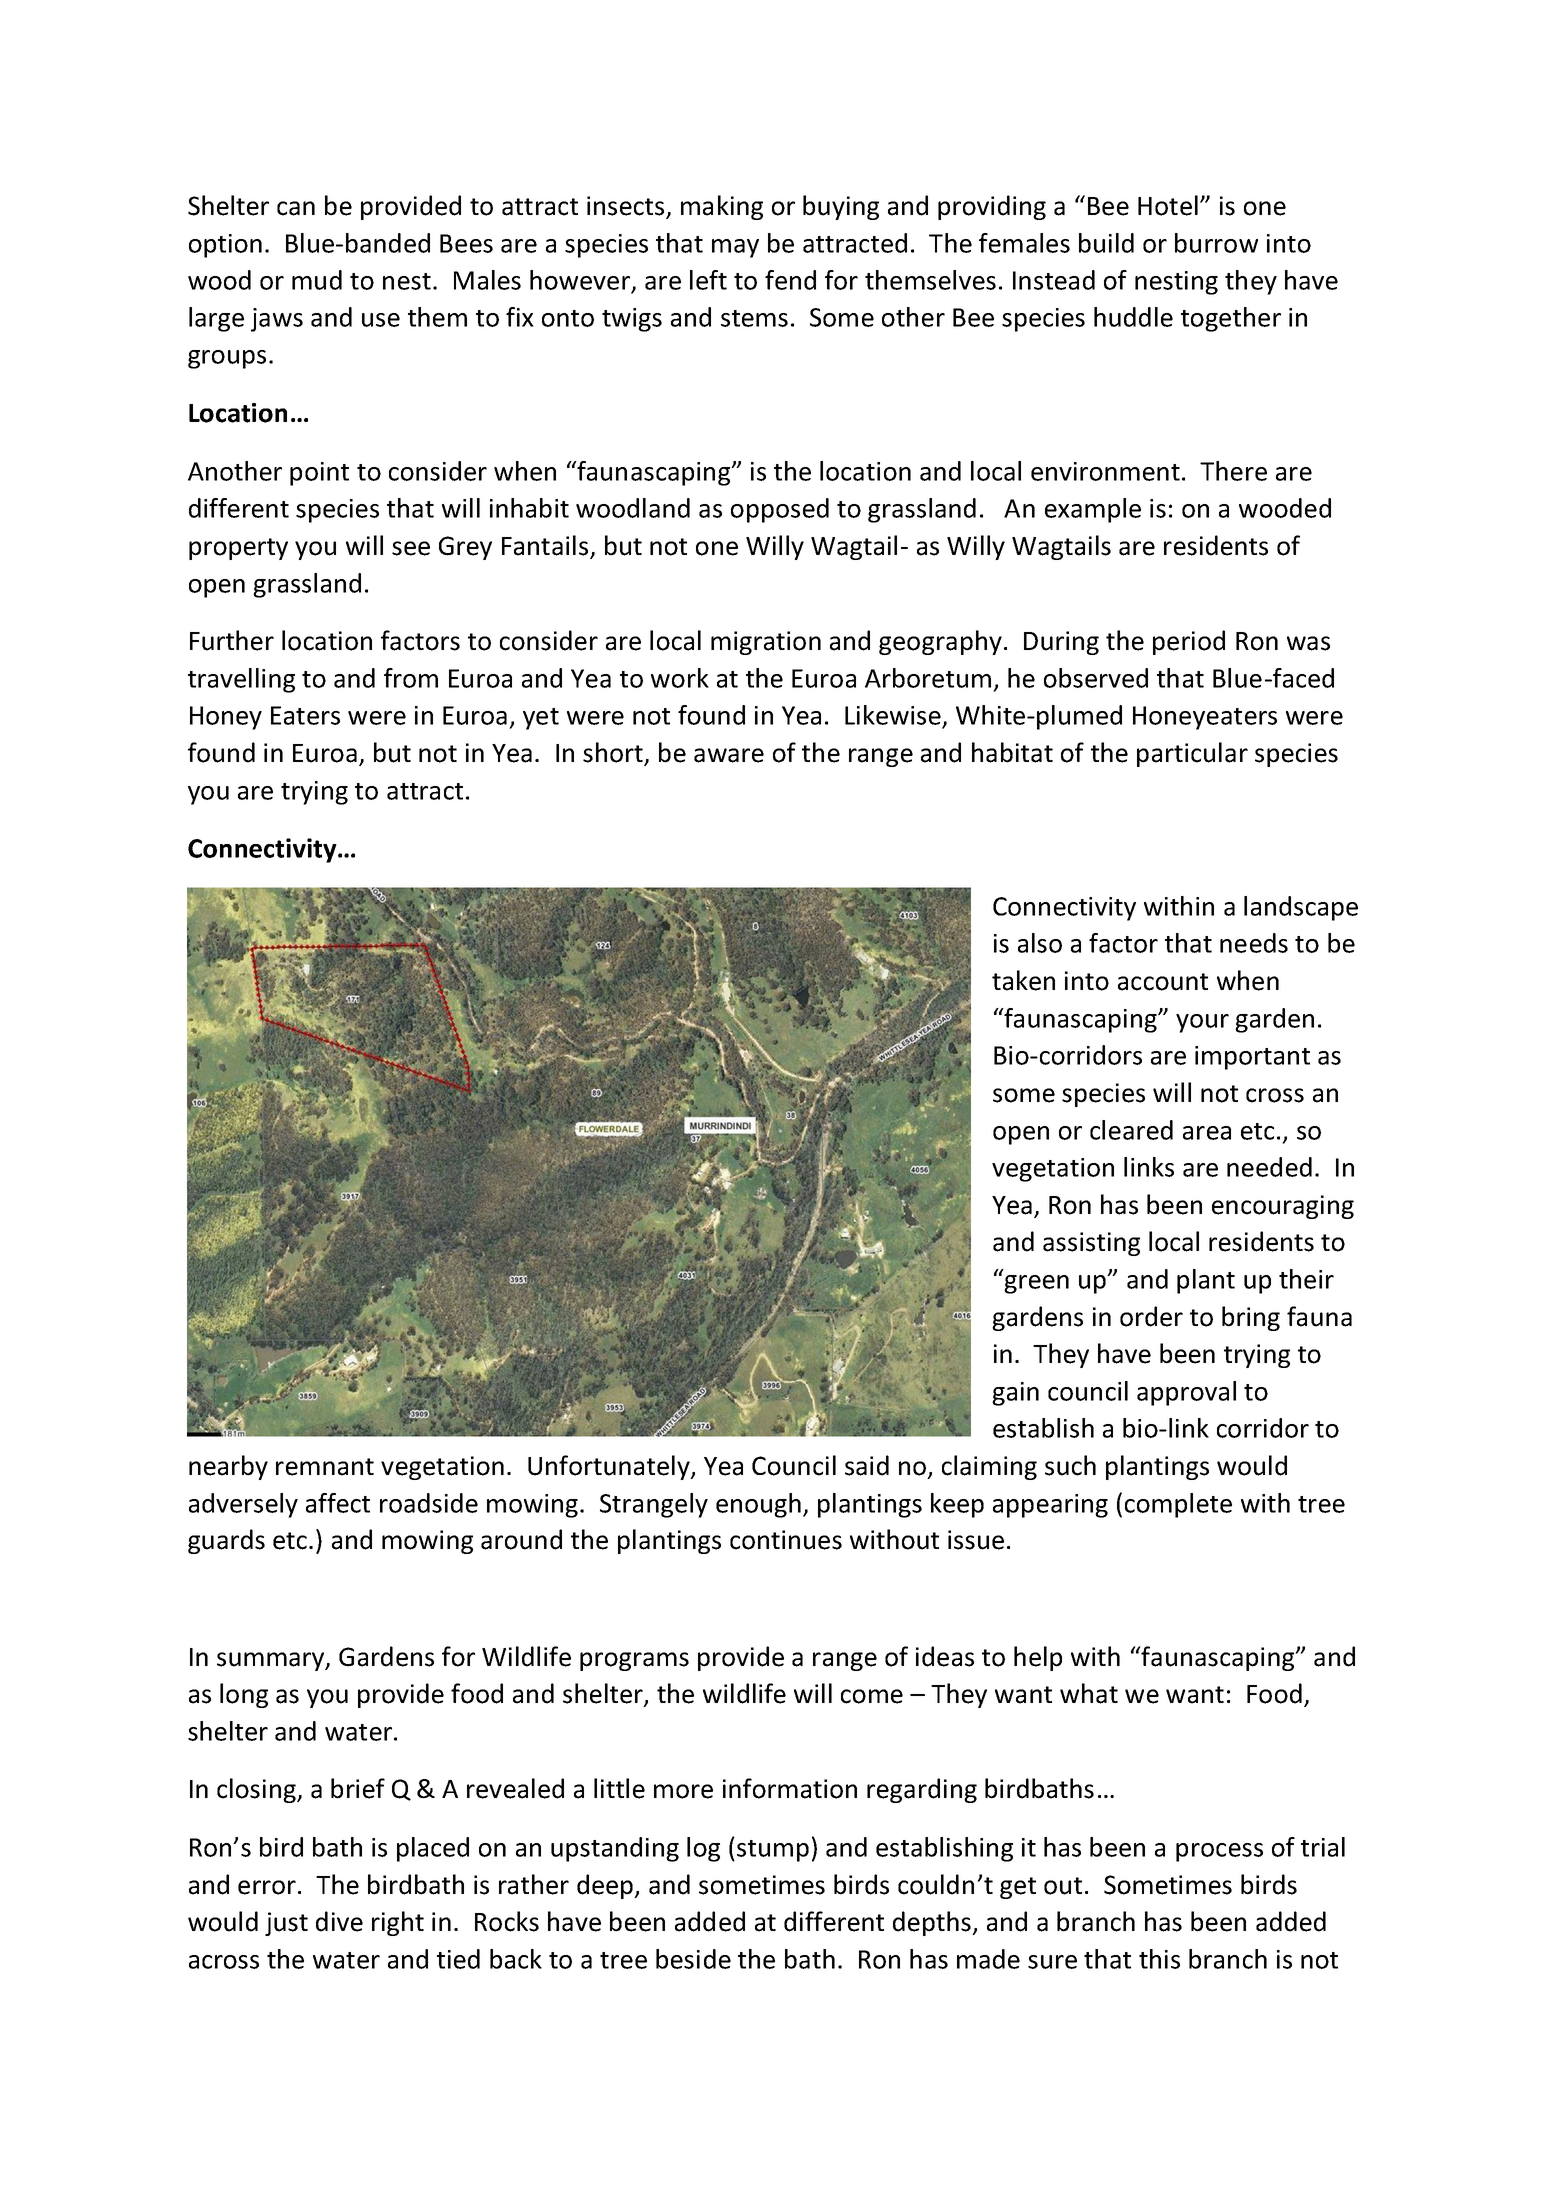 The width and height of the screenshot is (1550, 2191). What do you see at coordinates (758, 1505) in the screenshot?
I see `enough` at bounding box center [758, 1505].
